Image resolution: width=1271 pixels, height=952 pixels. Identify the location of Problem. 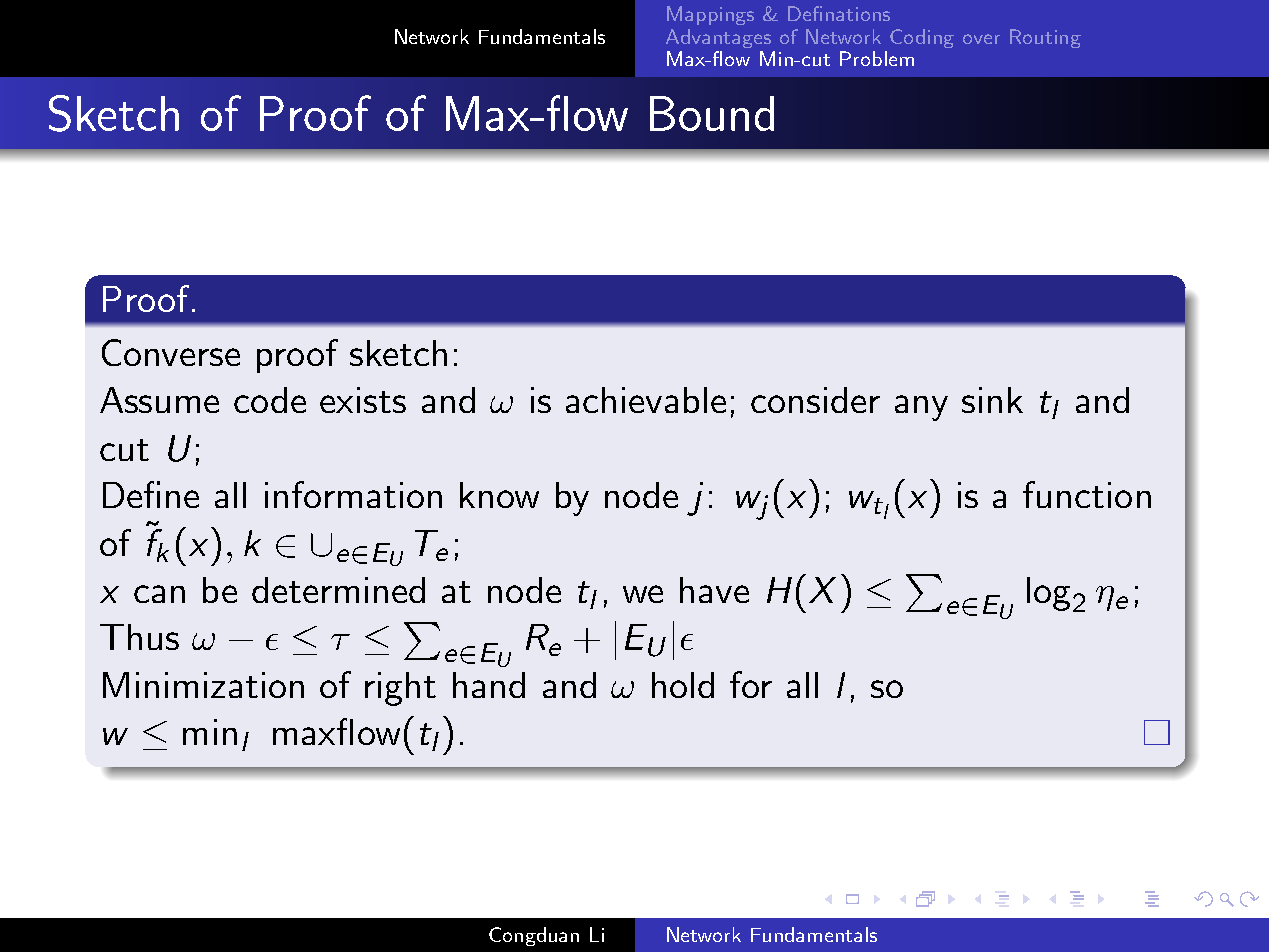
(877, 58).
